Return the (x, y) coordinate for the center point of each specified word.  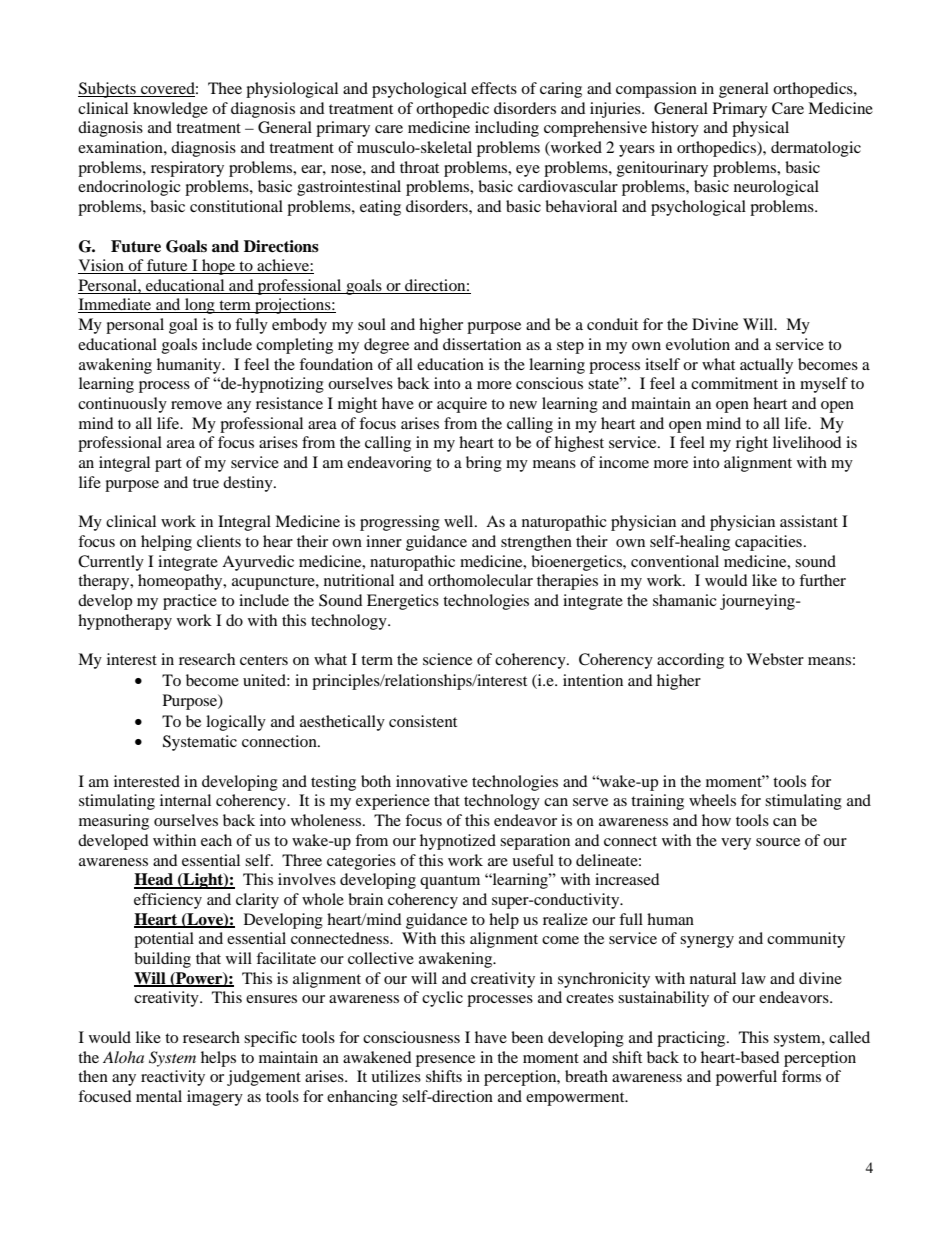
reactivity (173, 1078)
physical (760, 129)
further (822, 580)
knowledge (170, 110)
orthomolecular (480, 580)
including (507, 129)
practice (190, 602)
